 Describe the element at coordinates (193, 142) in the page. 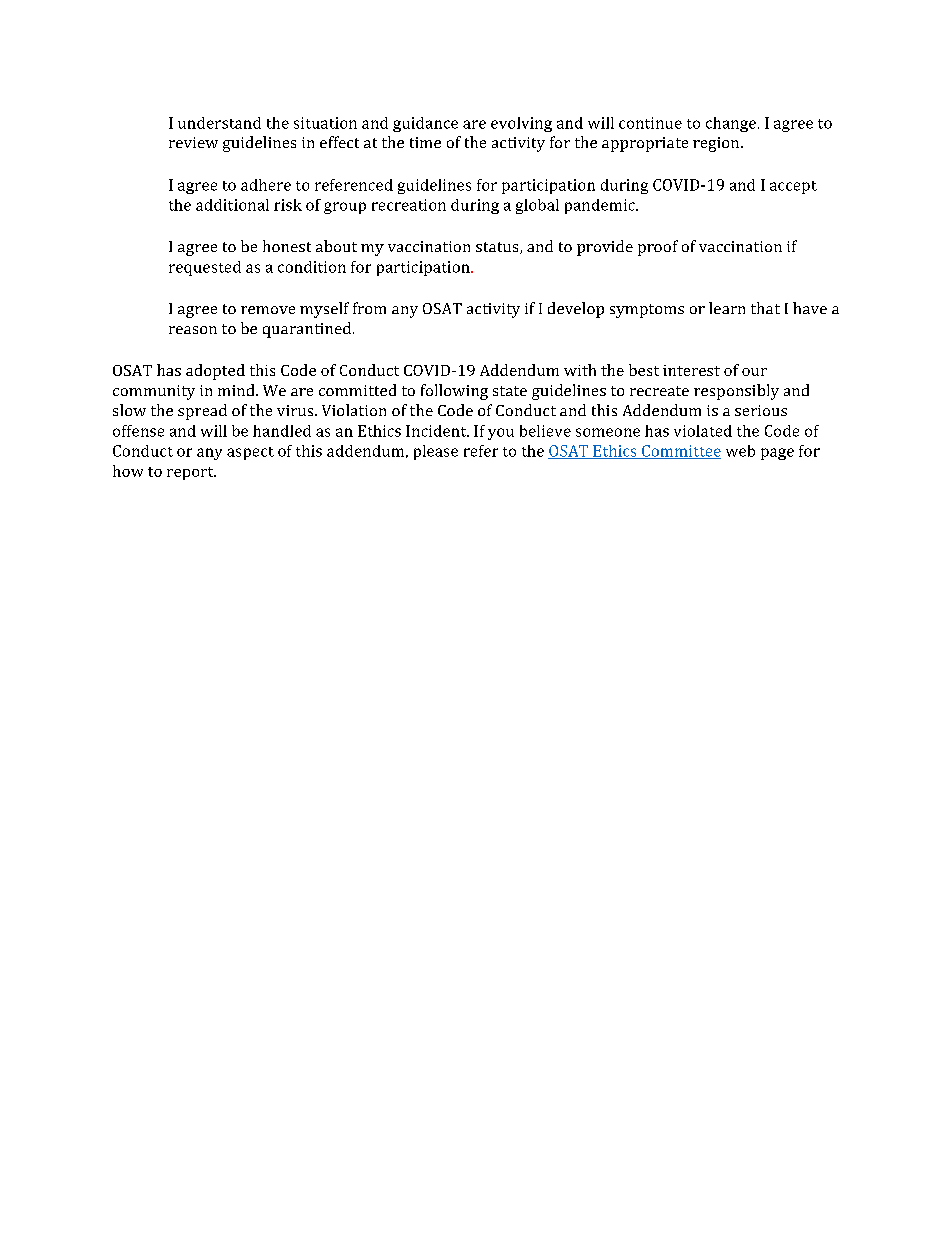

I see `review` at that location.
